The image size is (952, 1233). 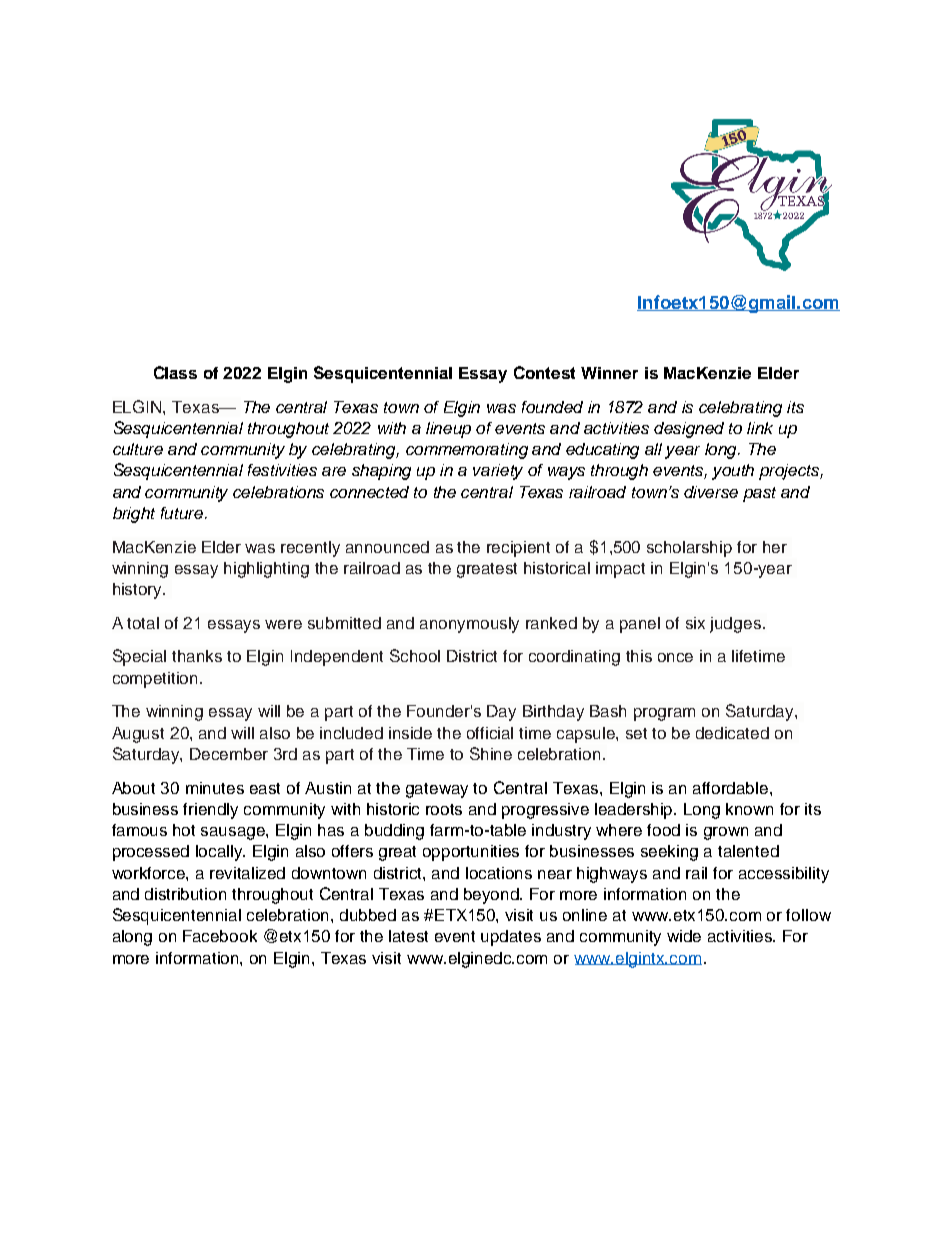 I want to click on link, so click(x=760, y=428).
